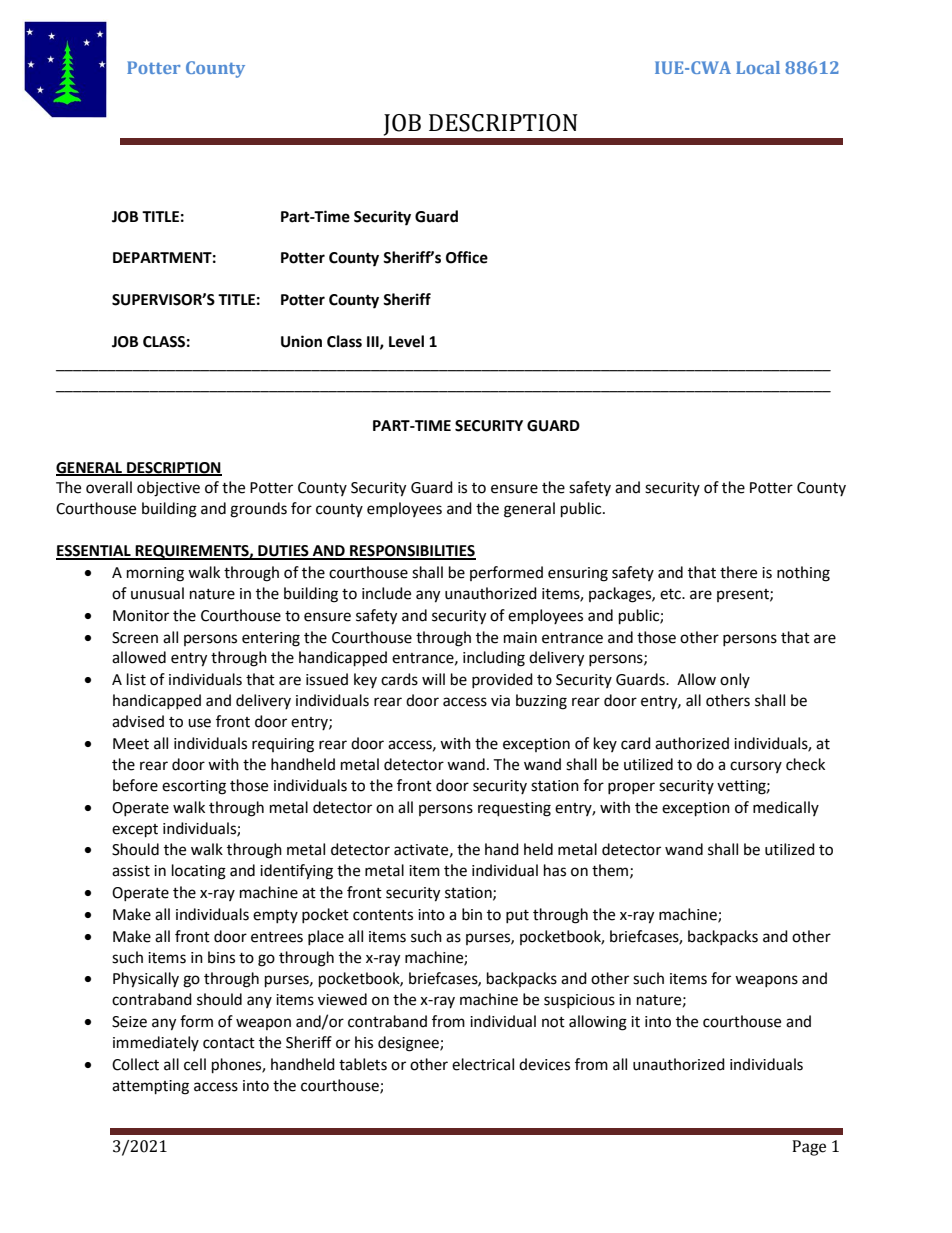  I want to click on cursory, so click(756, 767).
